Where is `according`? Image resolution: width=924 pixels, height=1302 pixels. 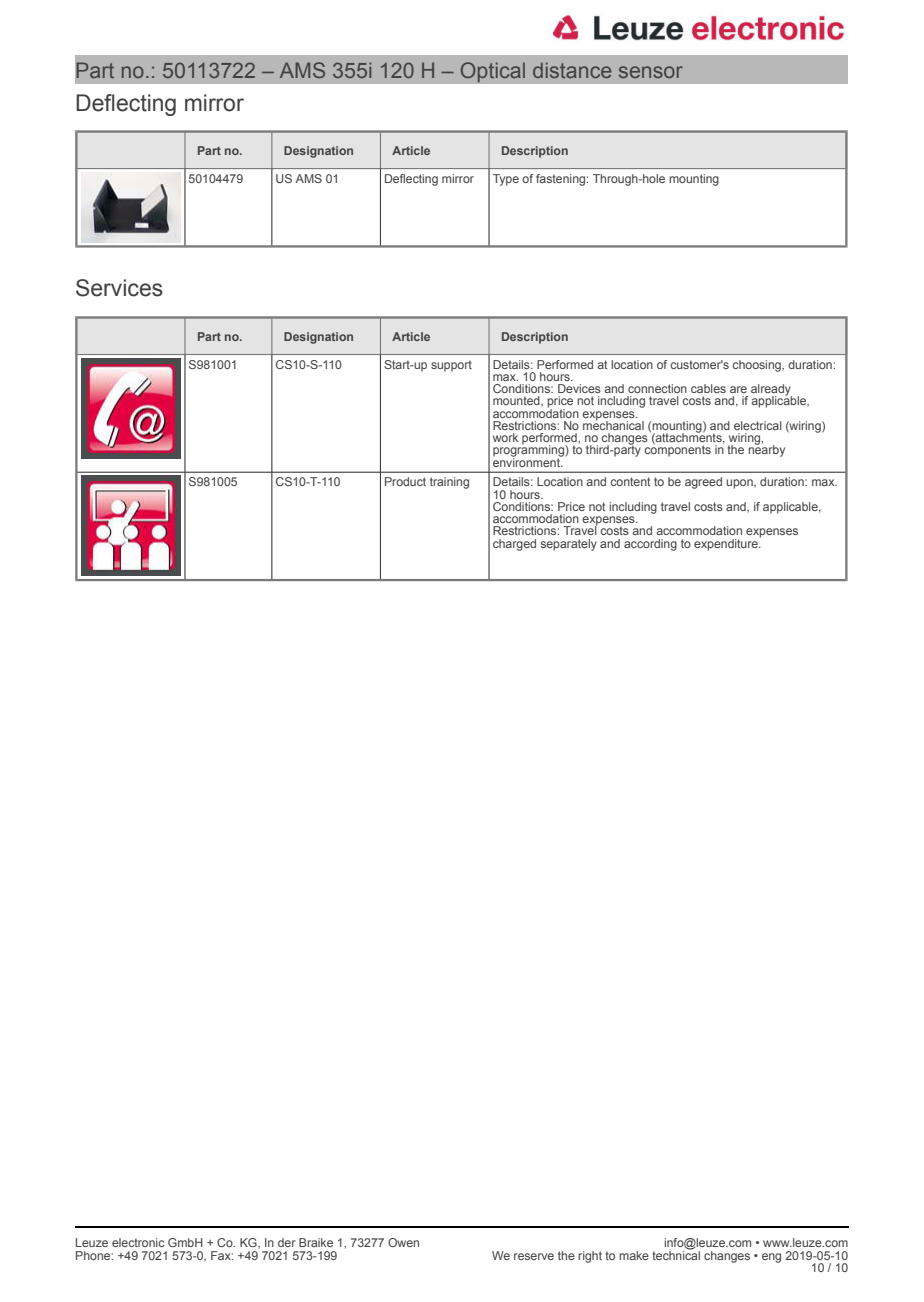 according is located at coordinates (650, 545).
